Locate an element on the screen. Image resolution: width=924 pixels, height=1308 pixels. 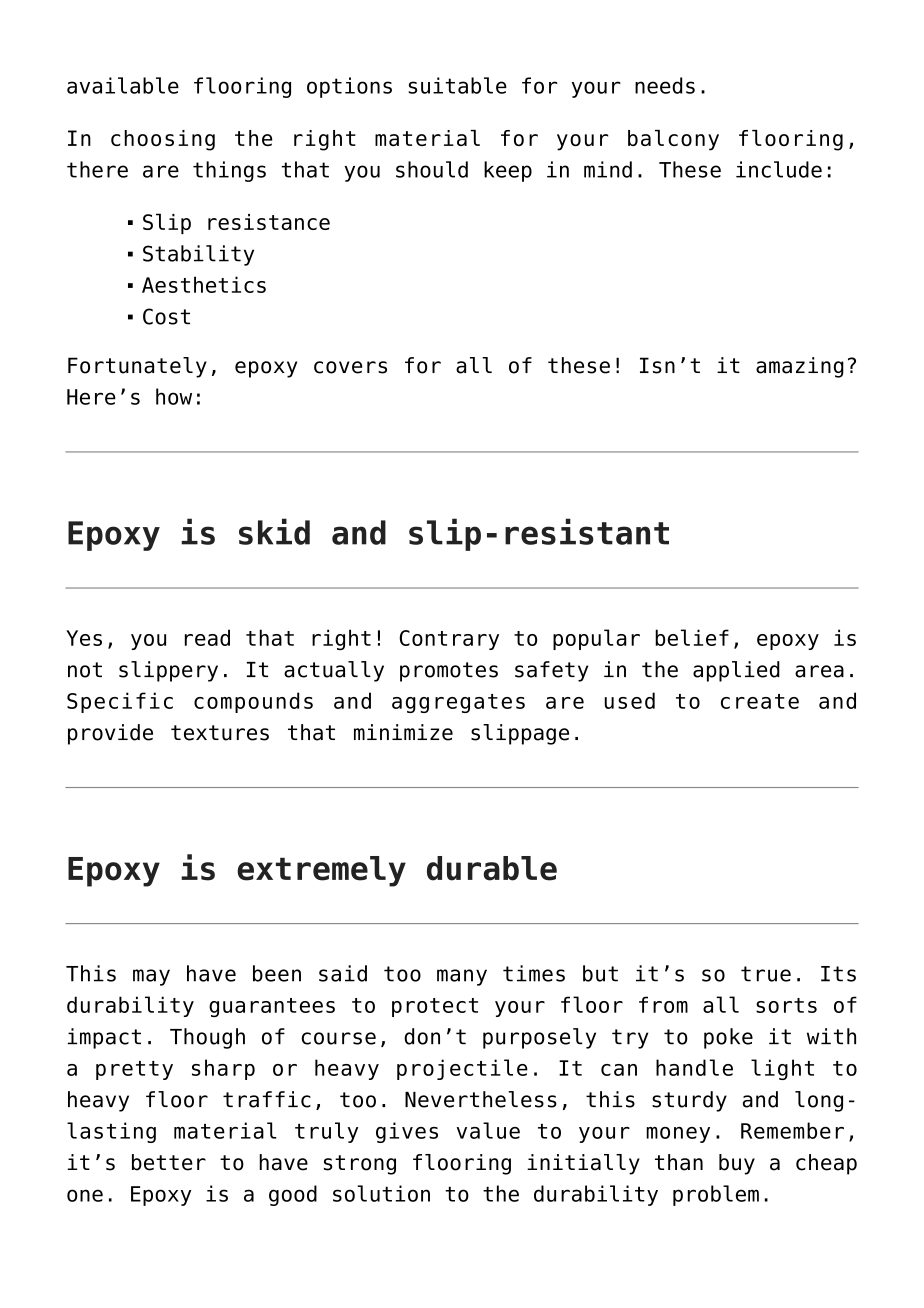
better is located at coordinates (169, 1162).
